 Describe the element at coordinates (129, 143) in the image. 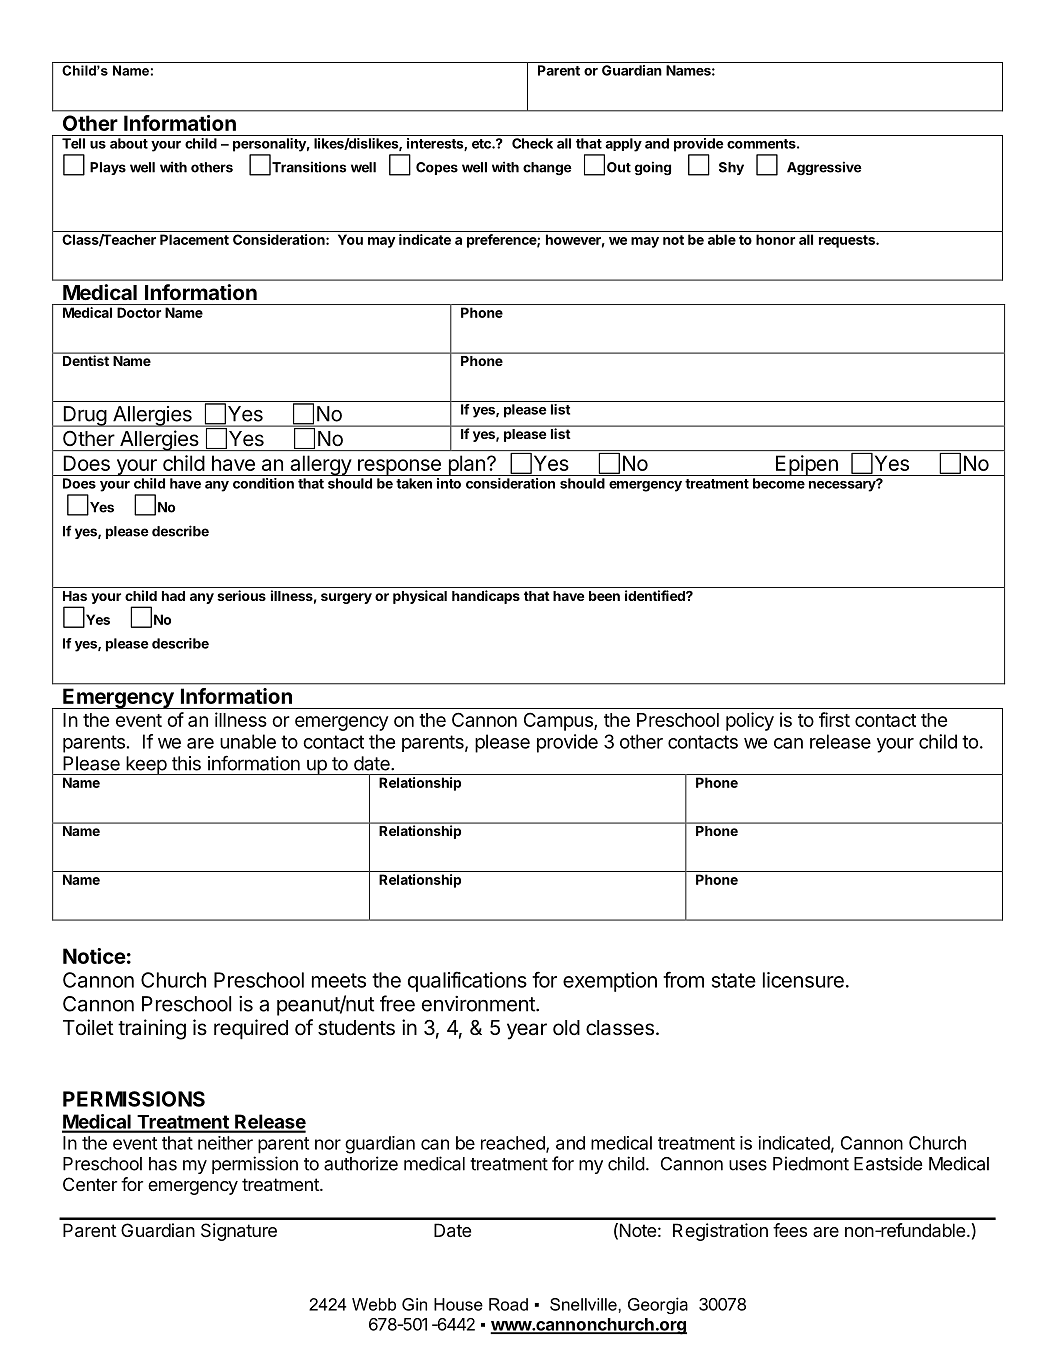

I see `about` at that location.
